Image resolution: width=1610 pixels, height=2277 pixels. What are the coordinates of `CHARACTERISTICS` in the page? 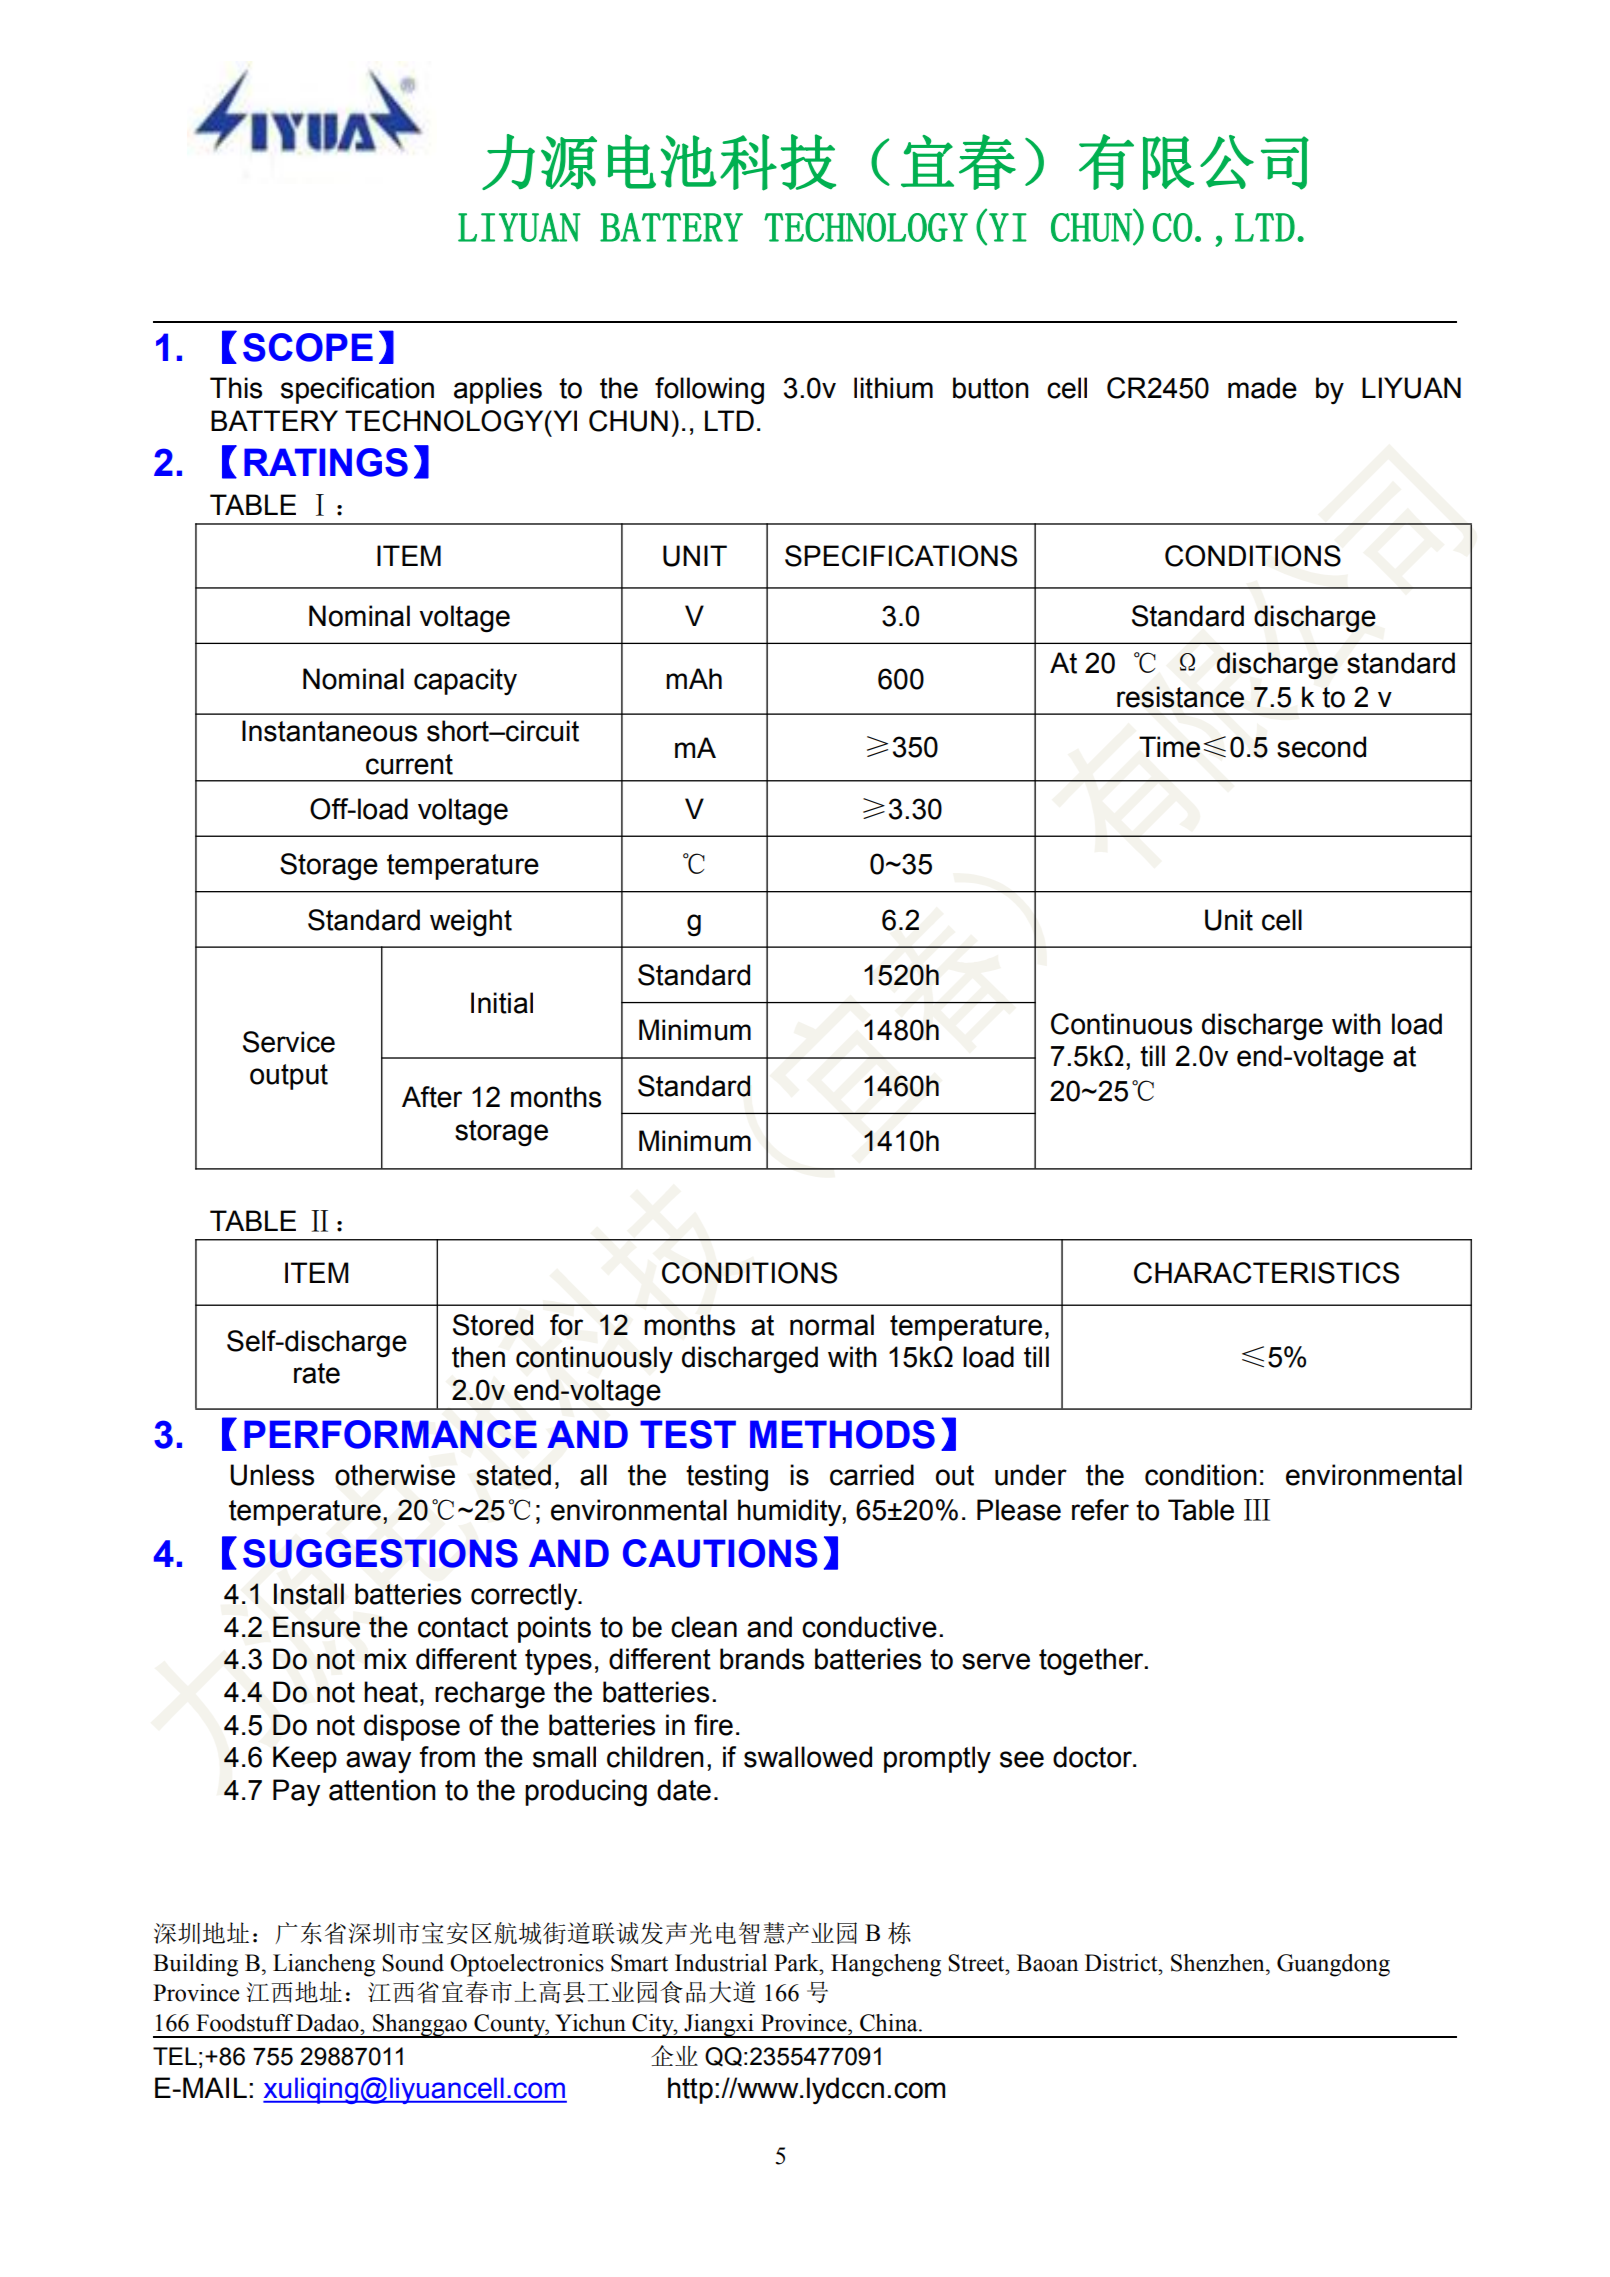 It's located at (1266, 1273).
